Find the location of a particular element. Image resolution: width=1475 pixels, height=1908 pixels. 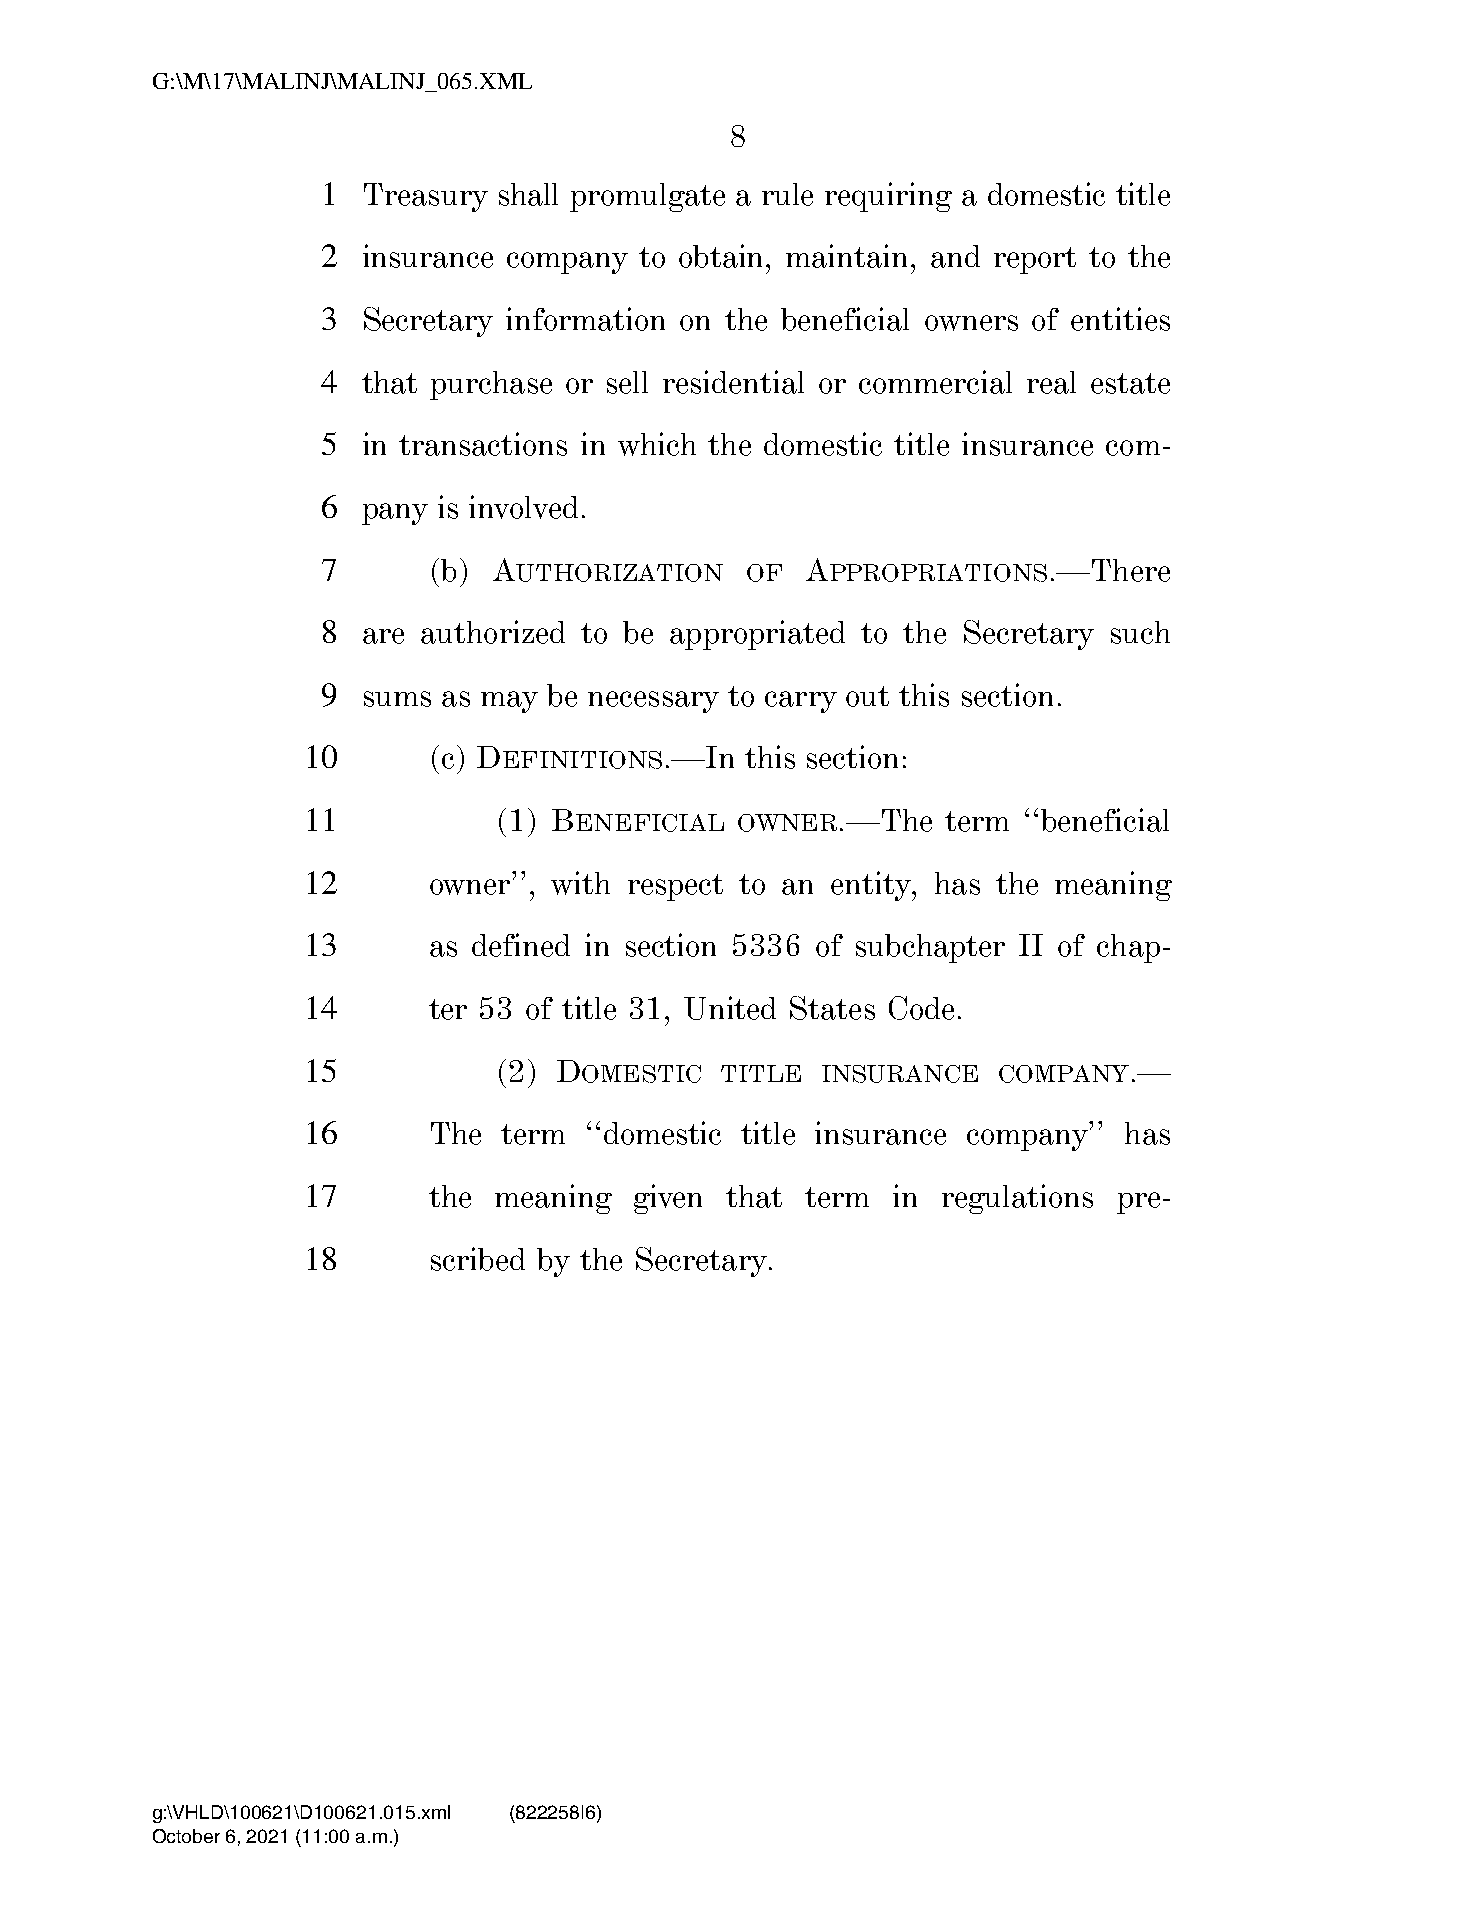

United is located at coordinates (730, 1008).
